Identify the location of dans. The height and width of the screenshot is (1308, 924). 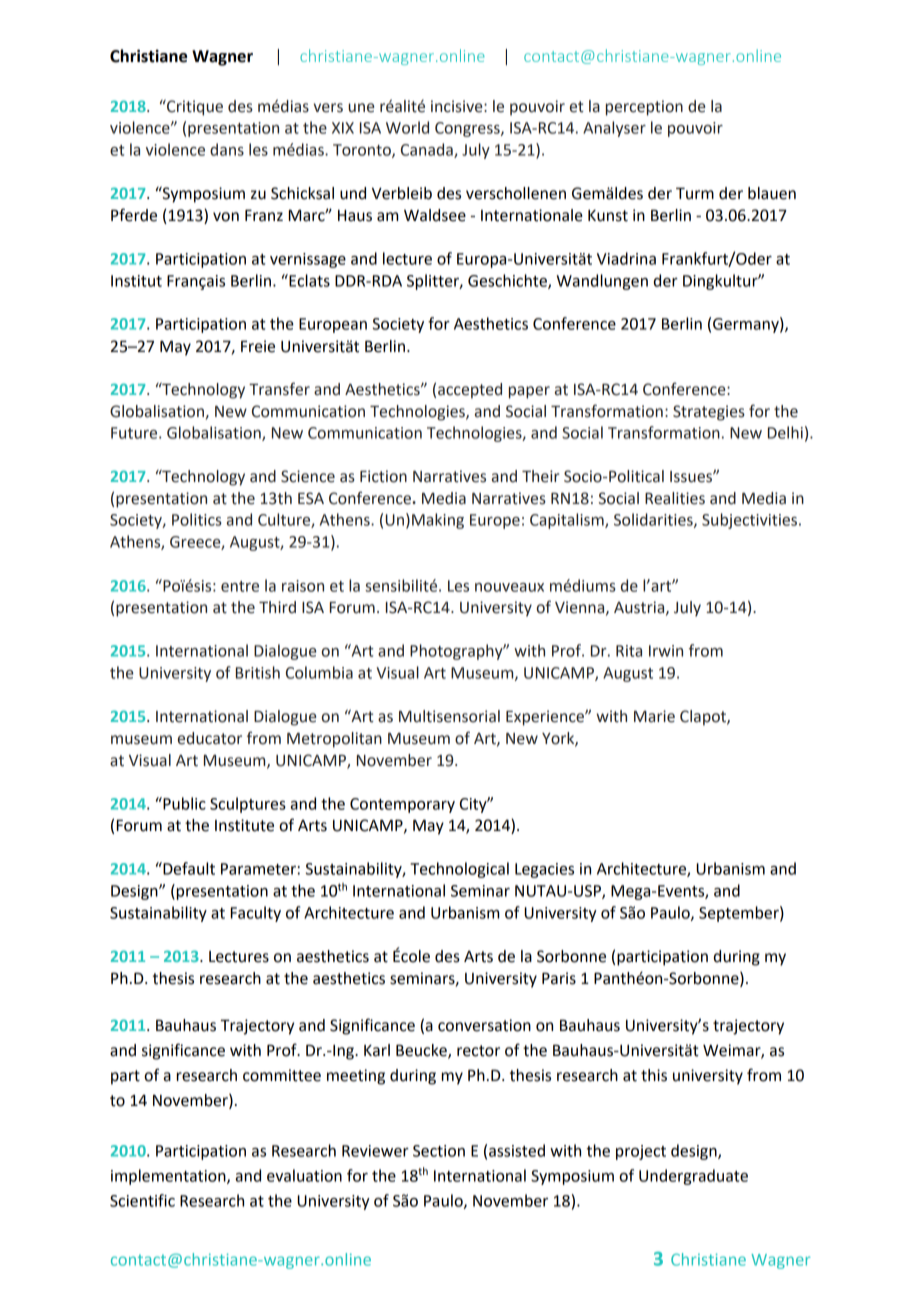
(227, 149).
